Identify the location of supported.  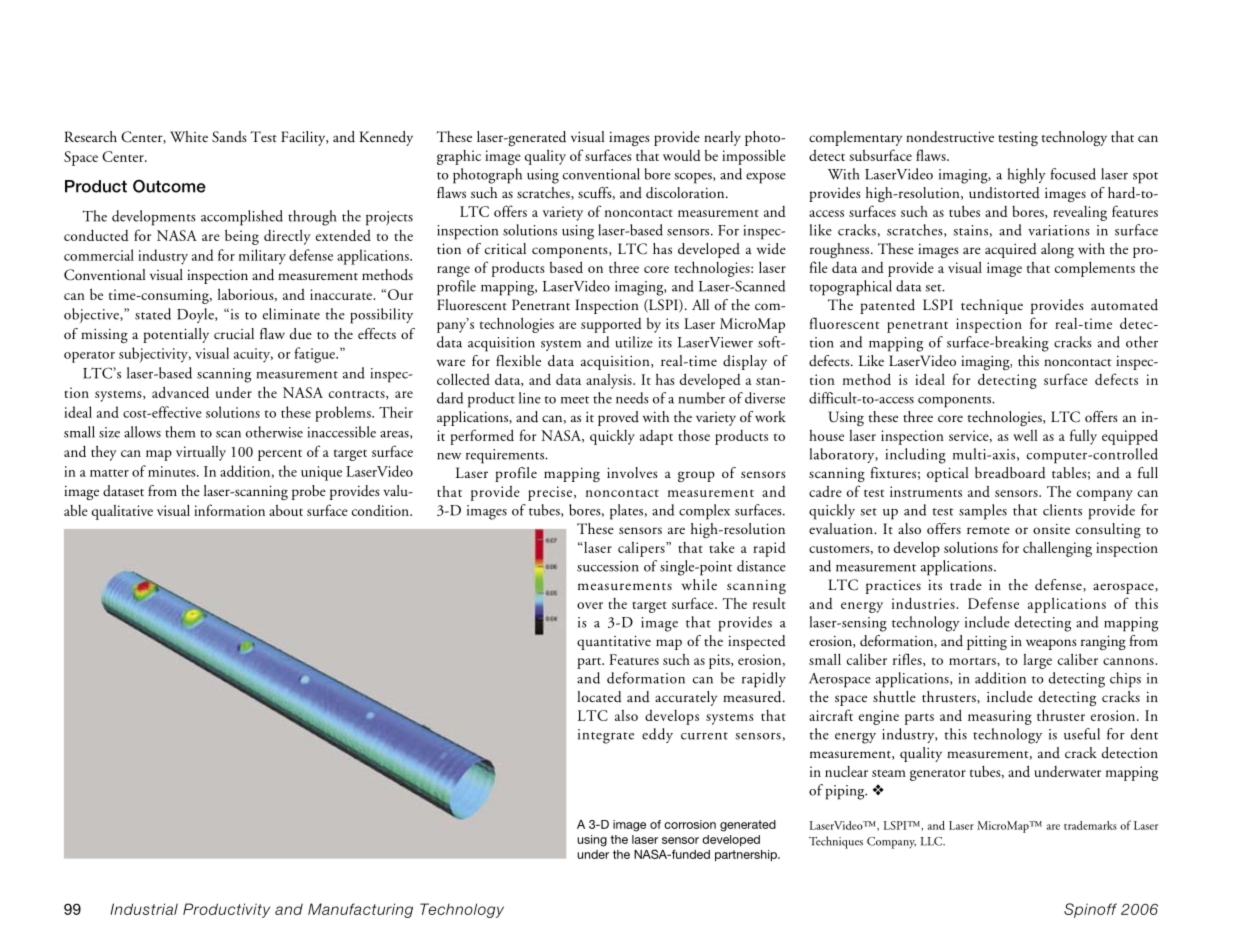
(611, 325).
